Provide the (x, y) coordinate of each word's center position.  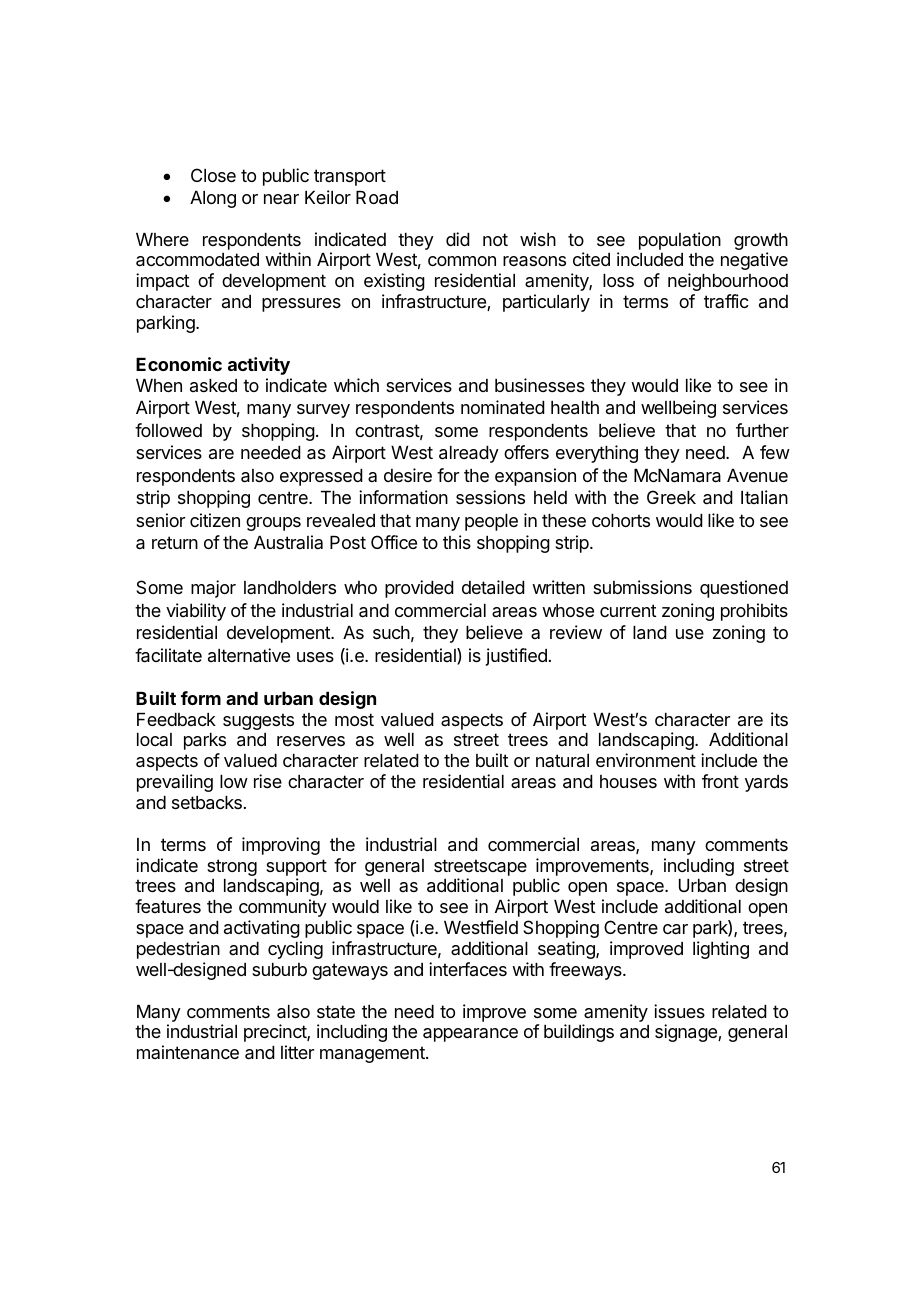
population (680, 241)
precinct (276, 1033)
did (458, 239)
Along (213, 199)
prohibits (754, 612)
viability (196, 612)
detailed (493, 587)
